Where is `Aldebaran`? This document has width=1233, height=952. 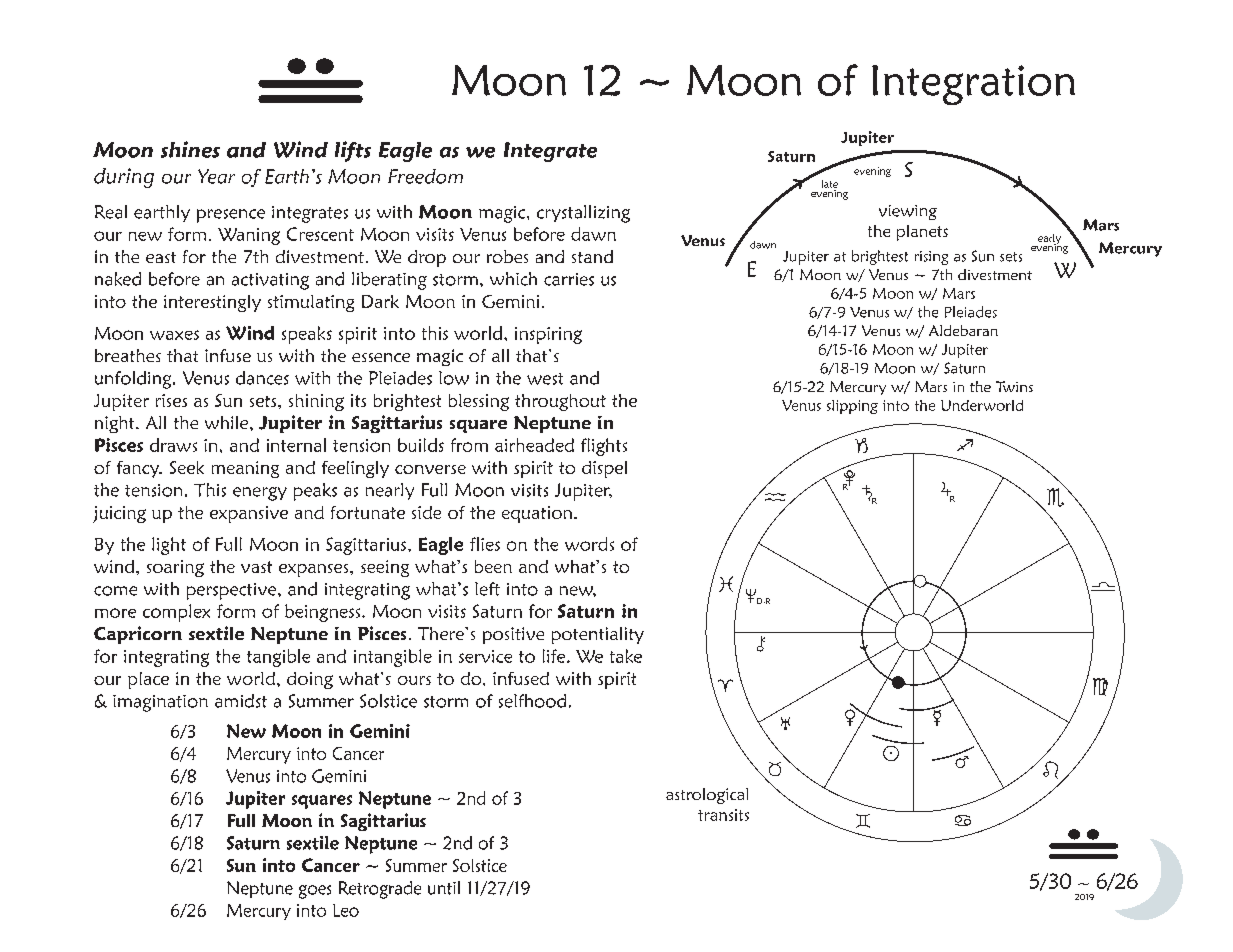 Aldebaran is located at coordinates (963, 330).
